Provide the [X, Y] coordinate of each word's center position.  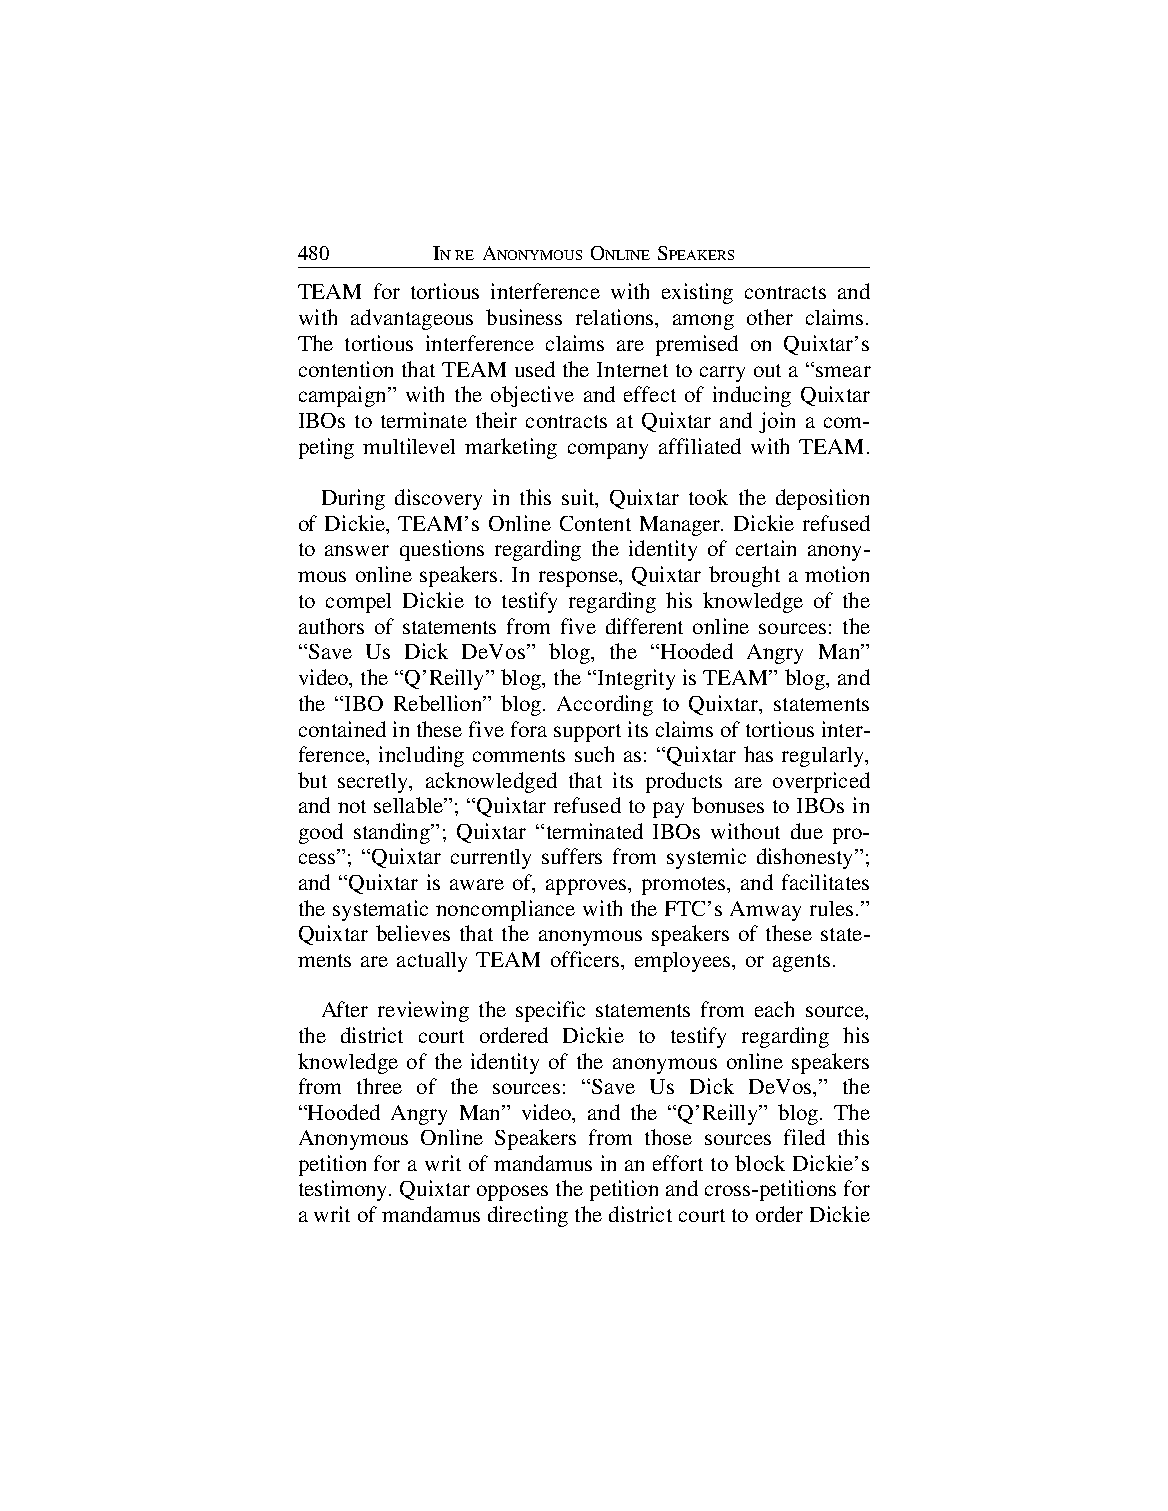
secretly [374, 783]
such [594, 754]
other [770, 317]
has [758, 754]
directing [528, 1216]
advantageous [412, 319]
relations [616, 317]
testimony [344, 1190]
